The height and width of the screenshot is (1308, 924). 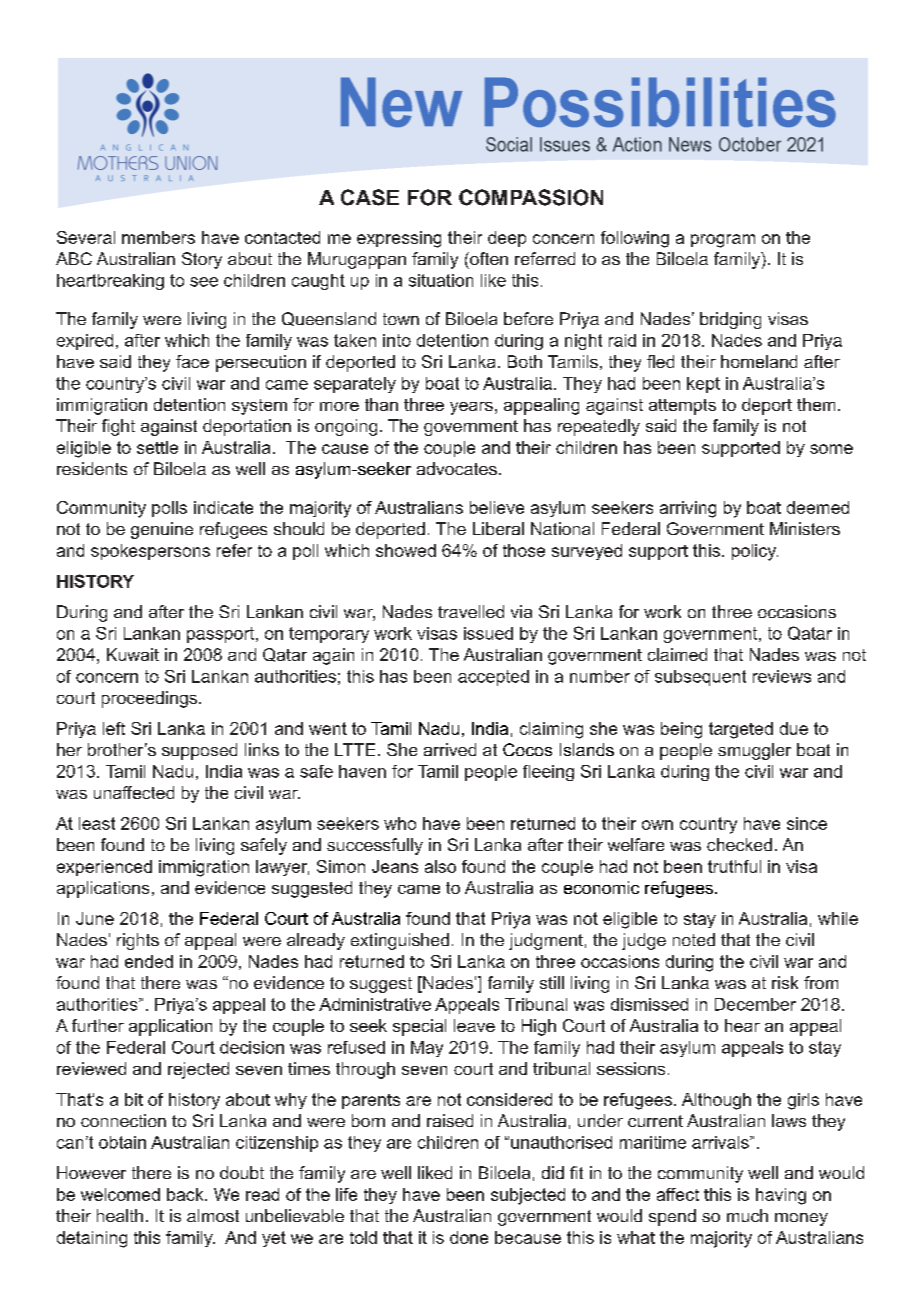 I want to click on targeted, so click(x=741, y=730).
